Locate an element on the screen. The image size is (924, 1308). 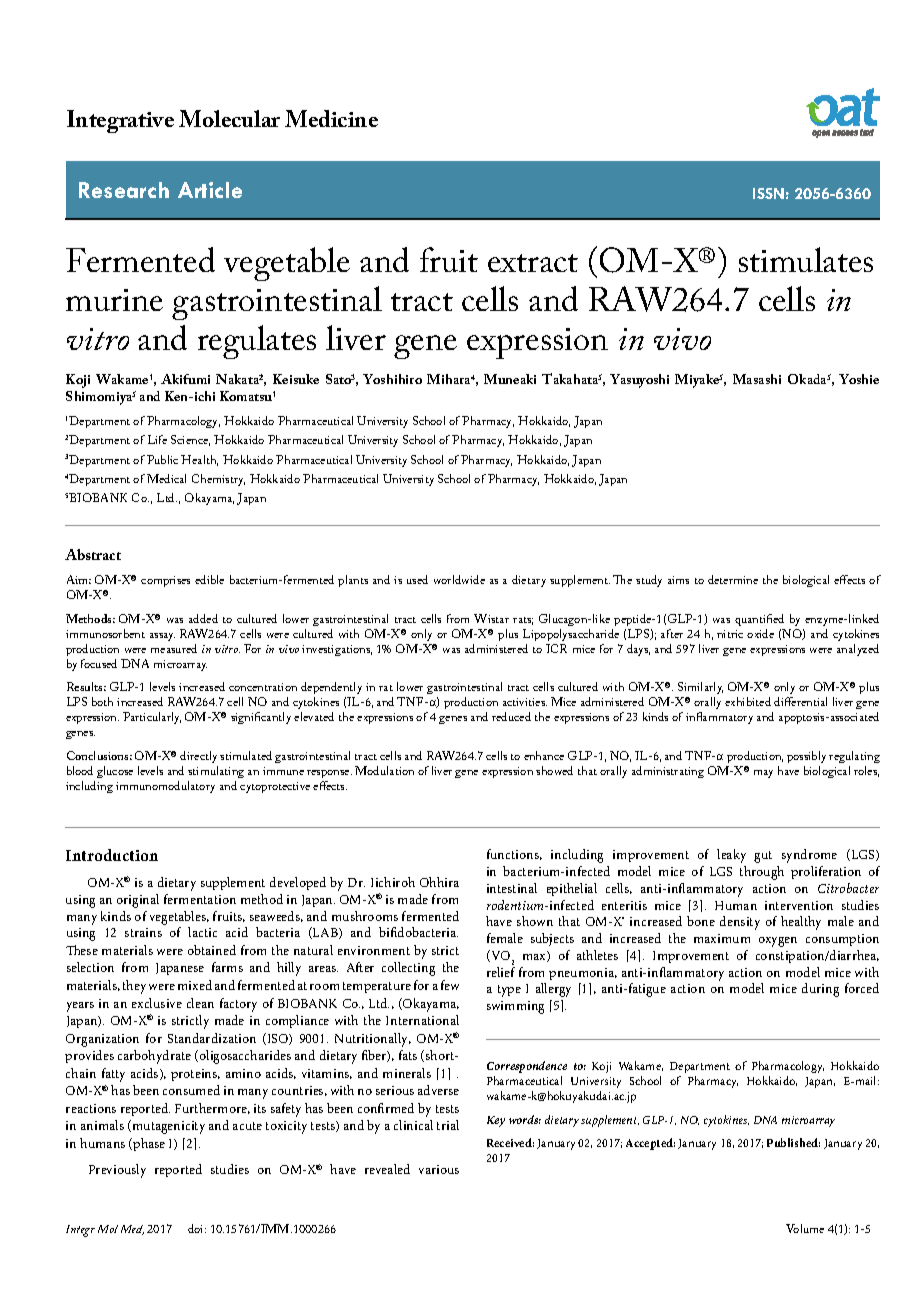
Article is located at coordinates (210, 190).
